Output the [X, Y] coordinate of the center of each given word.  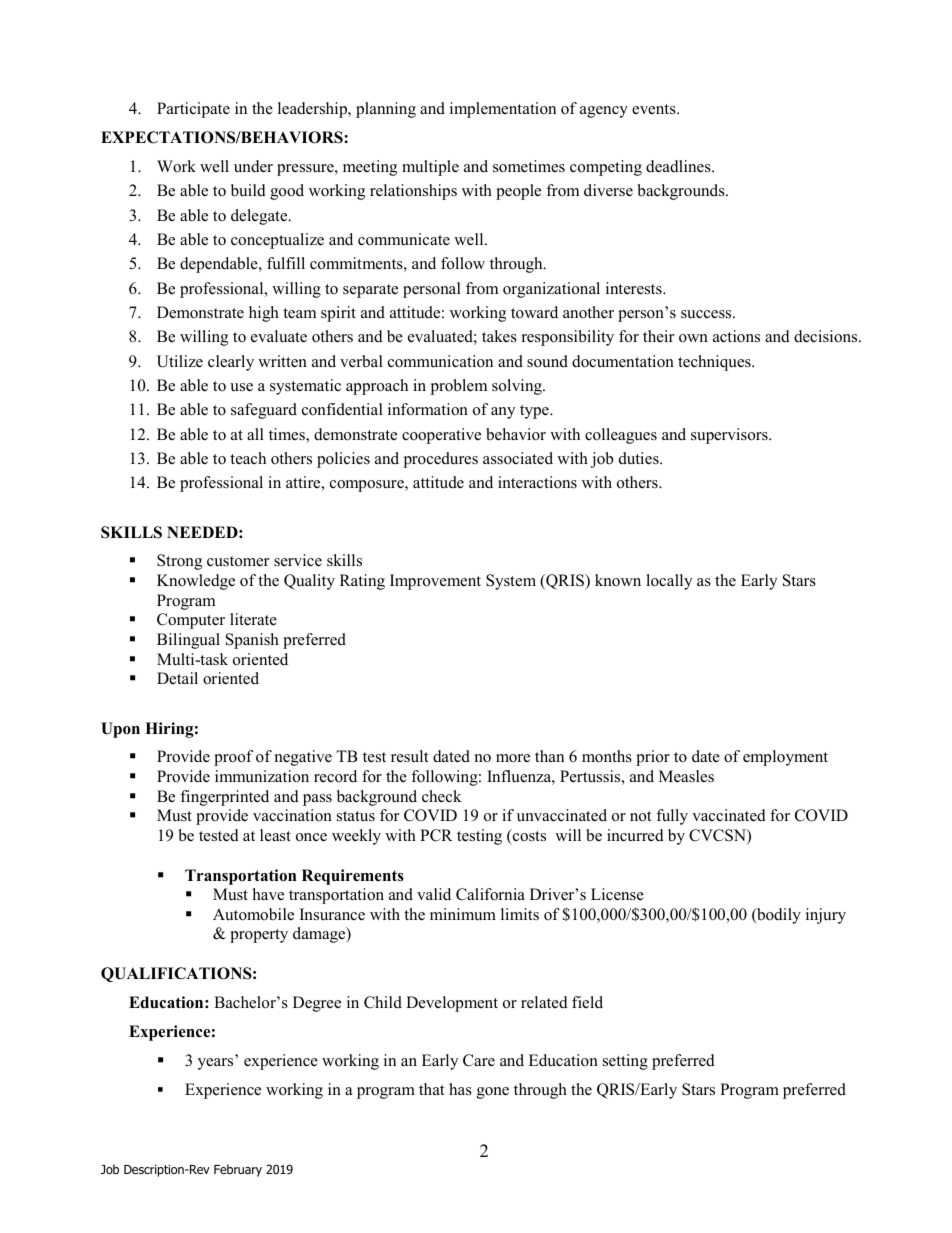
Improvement [435, 582]
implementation [503, 110]
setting [625, 1062]
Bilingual [188, 641]
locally [669, 582]
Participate [193, 110]
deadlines [679, 166]
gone [493, 1093]
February [238, 1170]
